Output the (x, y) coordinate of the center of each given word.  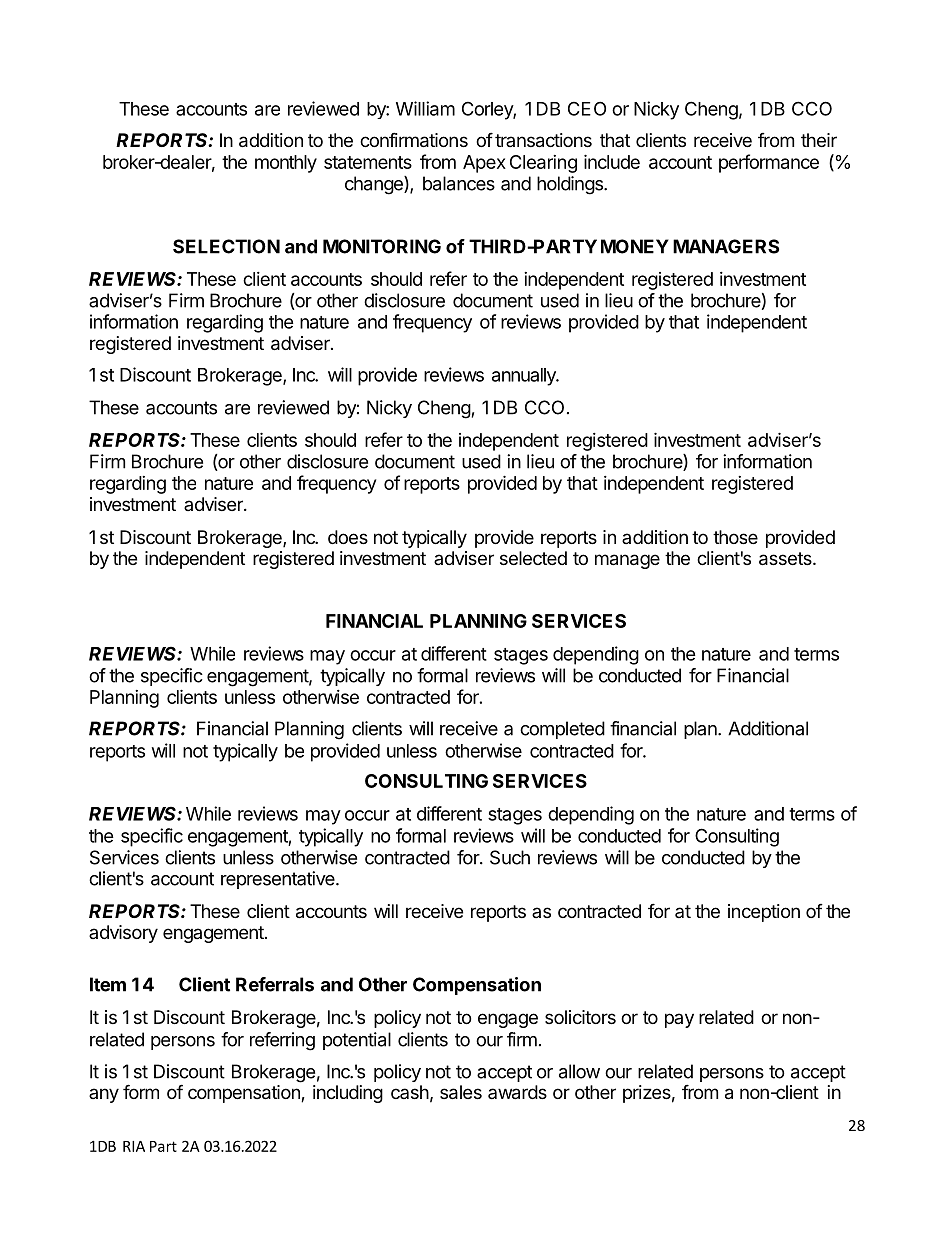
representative (279, 880)
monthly (286, 164)
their (819, 140)
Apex (484, 164)
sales (461, 1092)
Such (510, 857)
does (348, 537)
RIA (134, 1146)
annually (525, 377)
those (735, 537)
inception (764, 913)
